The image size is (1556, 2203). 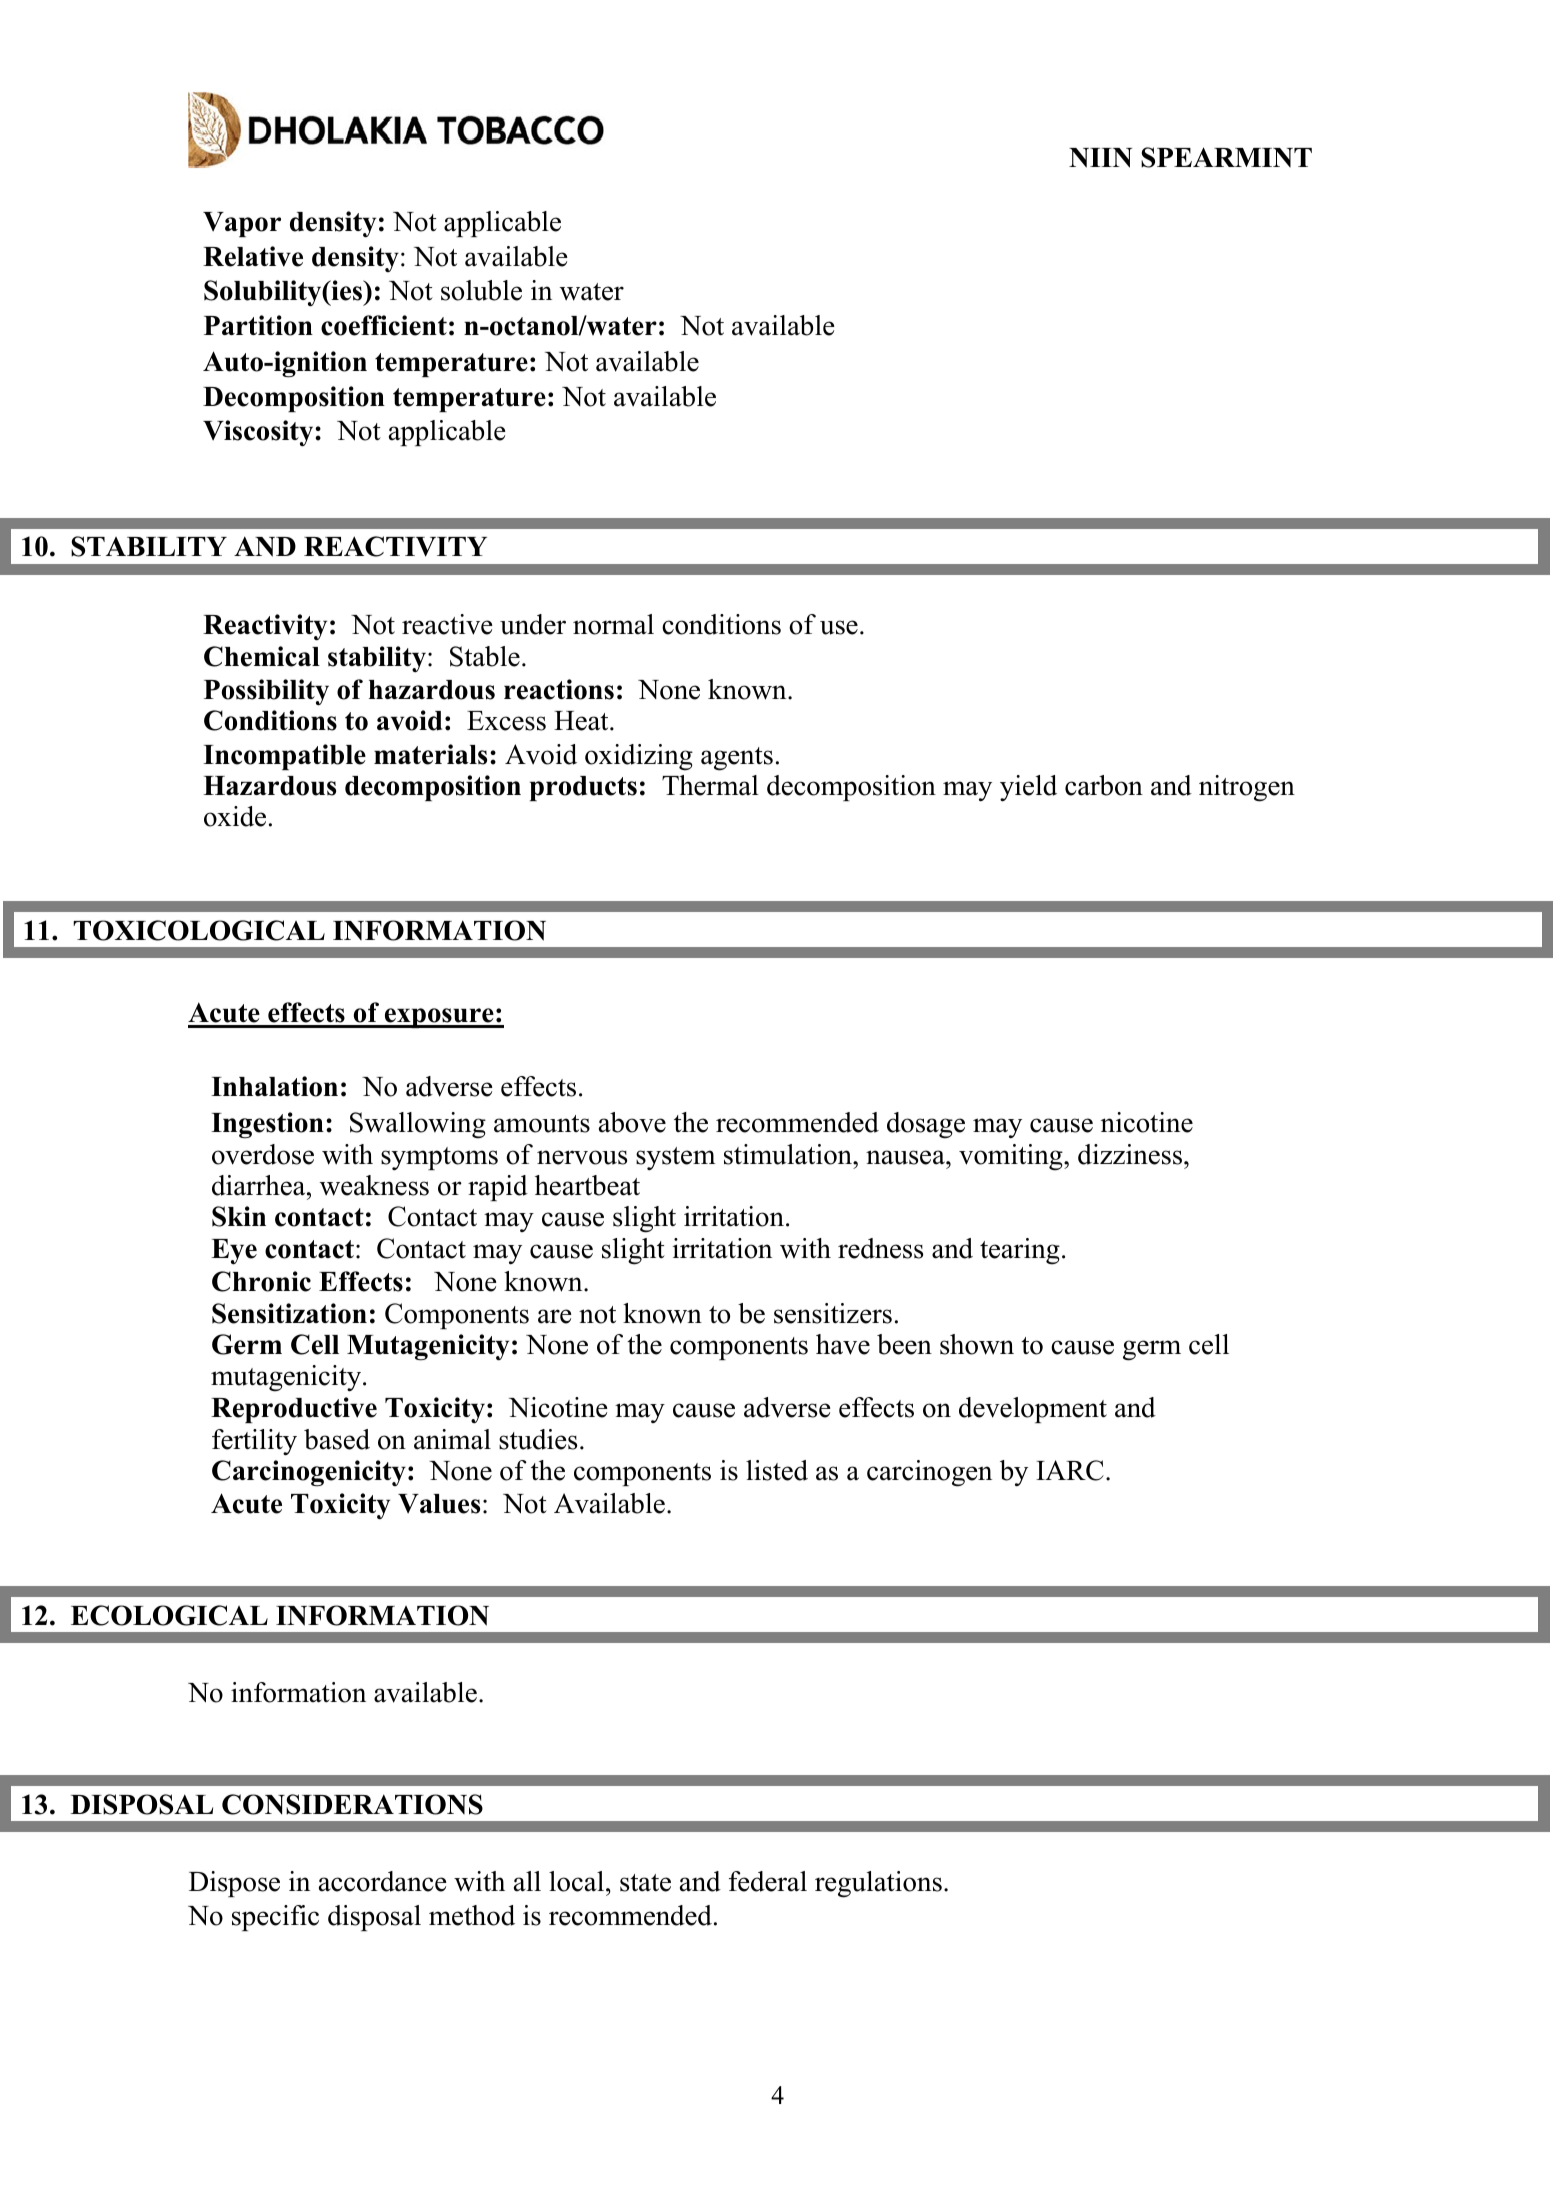 What do you see at coordinates (1033, 1410) in the page?
I see `development` at bounding box center [1033, 1410].
